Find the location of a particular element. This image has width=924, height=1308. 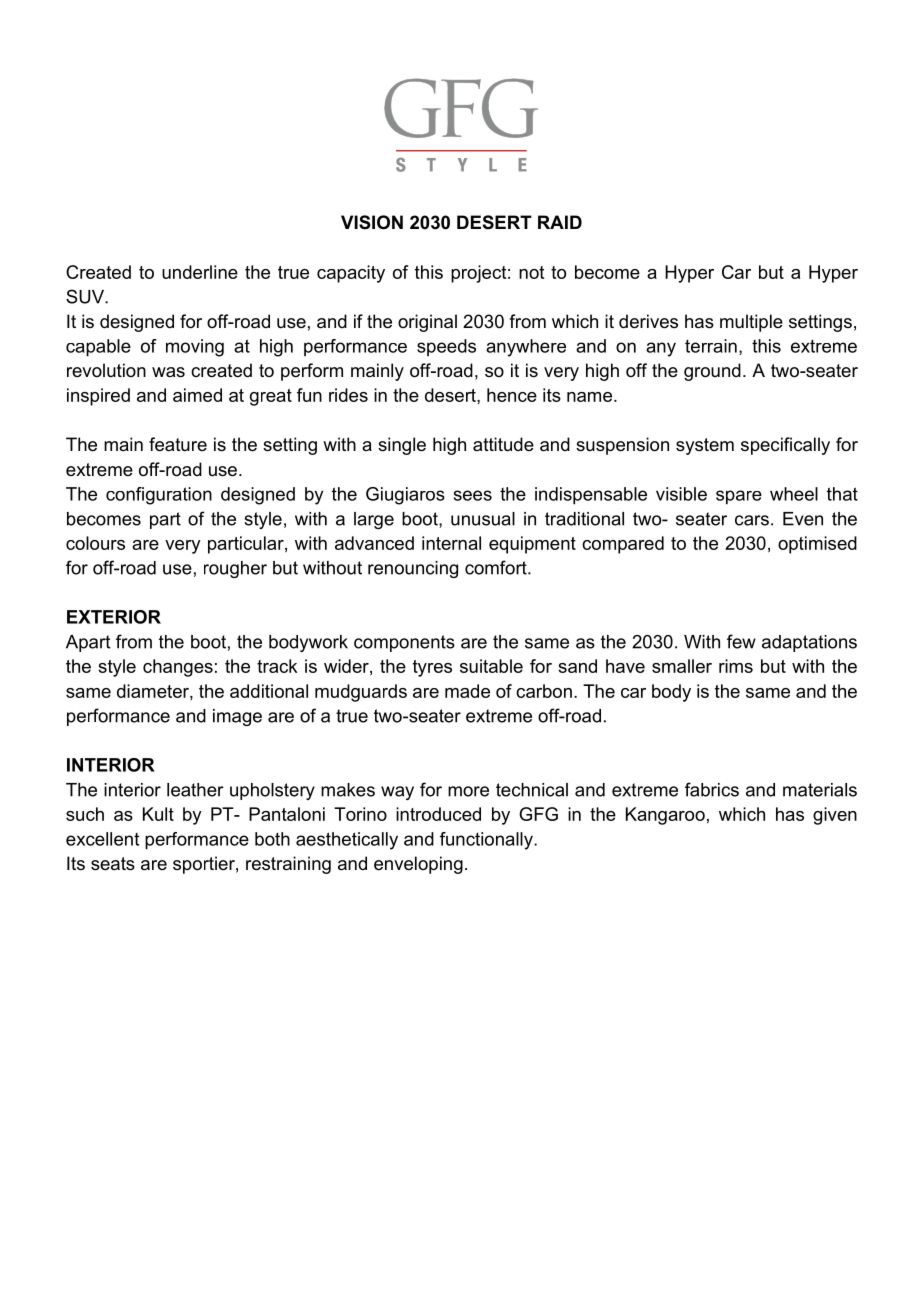

suitable is located at coordinates (491, 666).
